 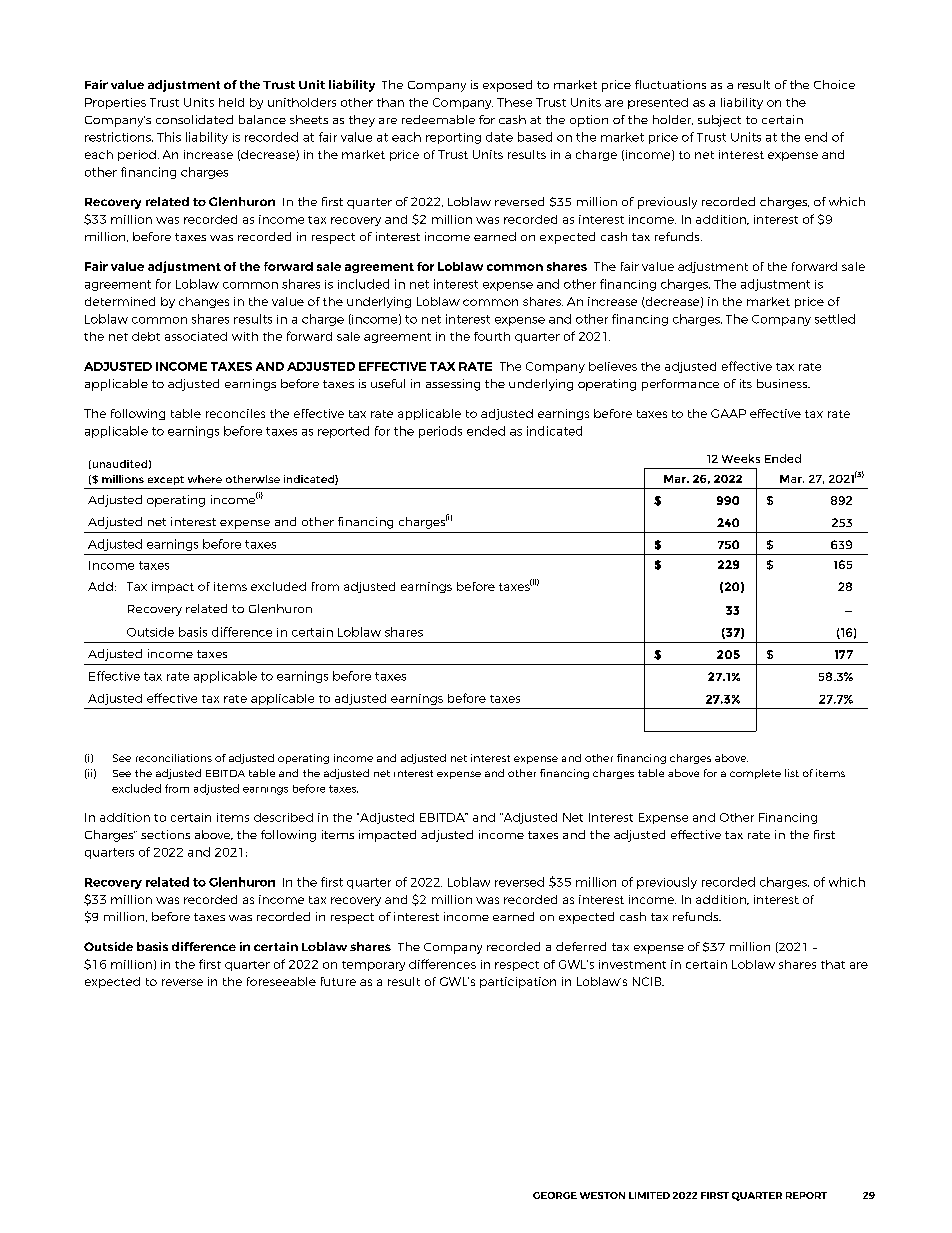 What do you see at coordinates (755, 774) in the screenshot?
I see `complete` at bounding box center [755, 774].
